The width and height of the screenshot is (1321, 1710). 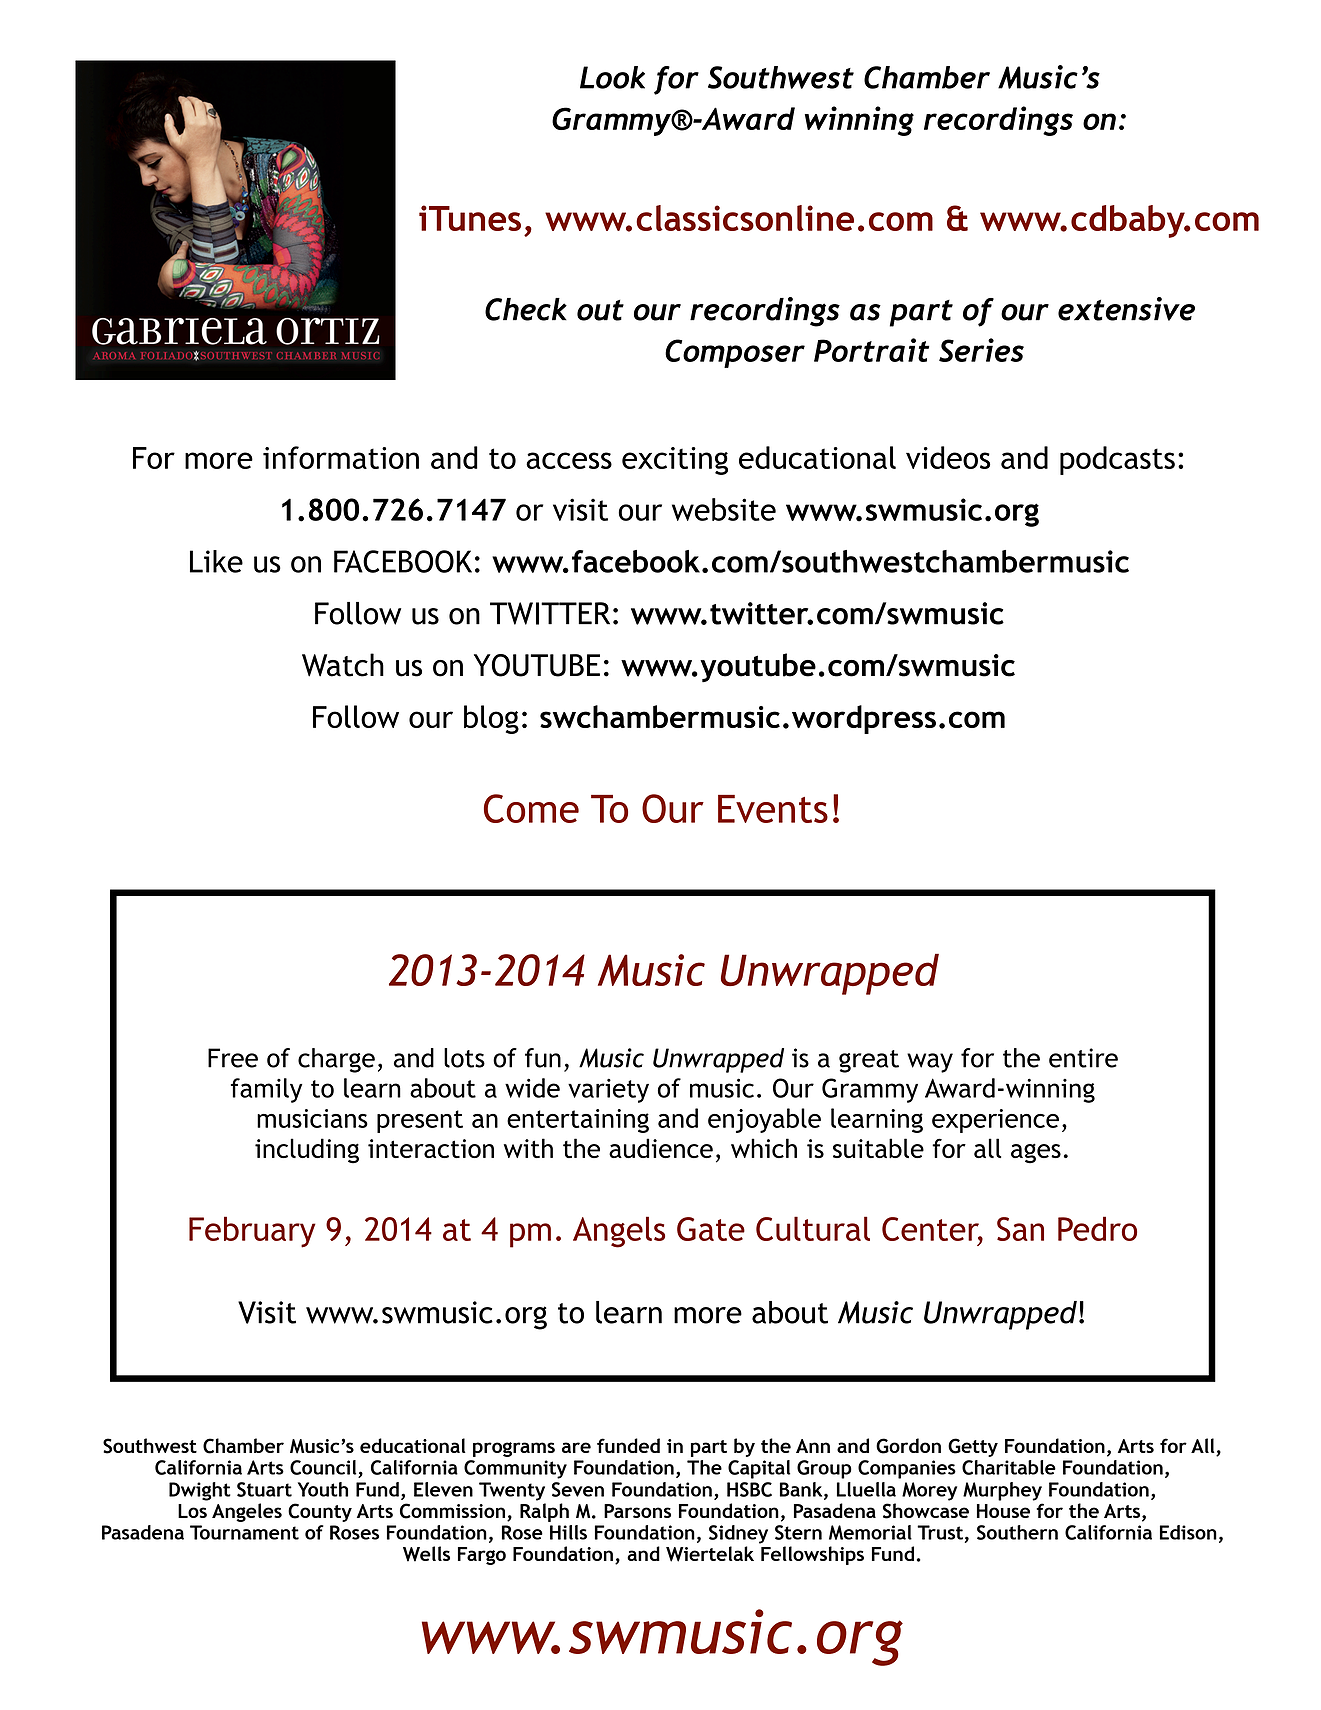 What do you see at coordinates (773, 809) in the screenshot?
I see `Events` at bounding box center [773, 809].
